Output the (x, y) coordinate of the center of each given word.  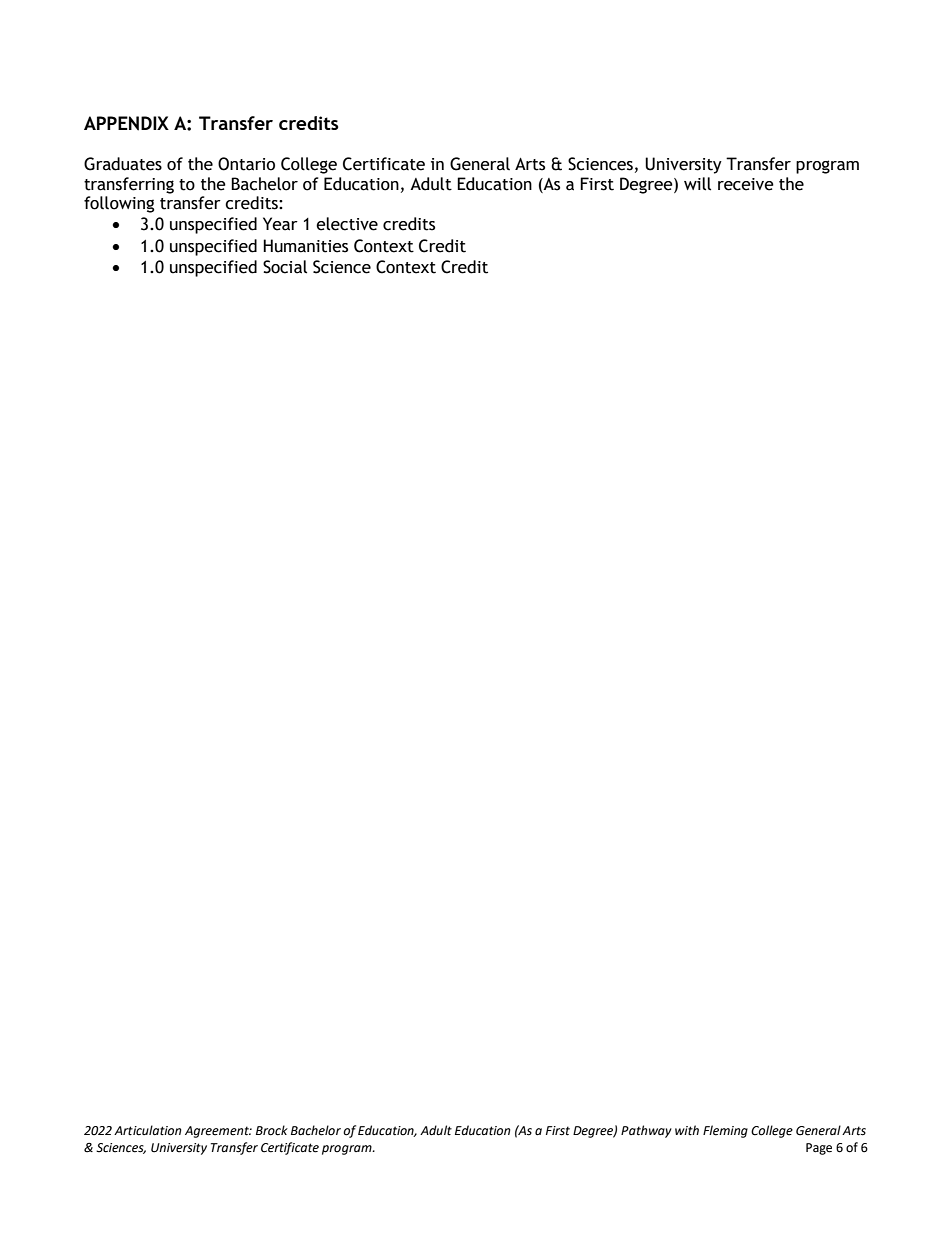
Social (285, 267)
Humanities (305, 246)
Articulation (147, 1130)
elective (347, 224)
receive (746, 184)
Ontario (246, 164)
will (697, 184)
